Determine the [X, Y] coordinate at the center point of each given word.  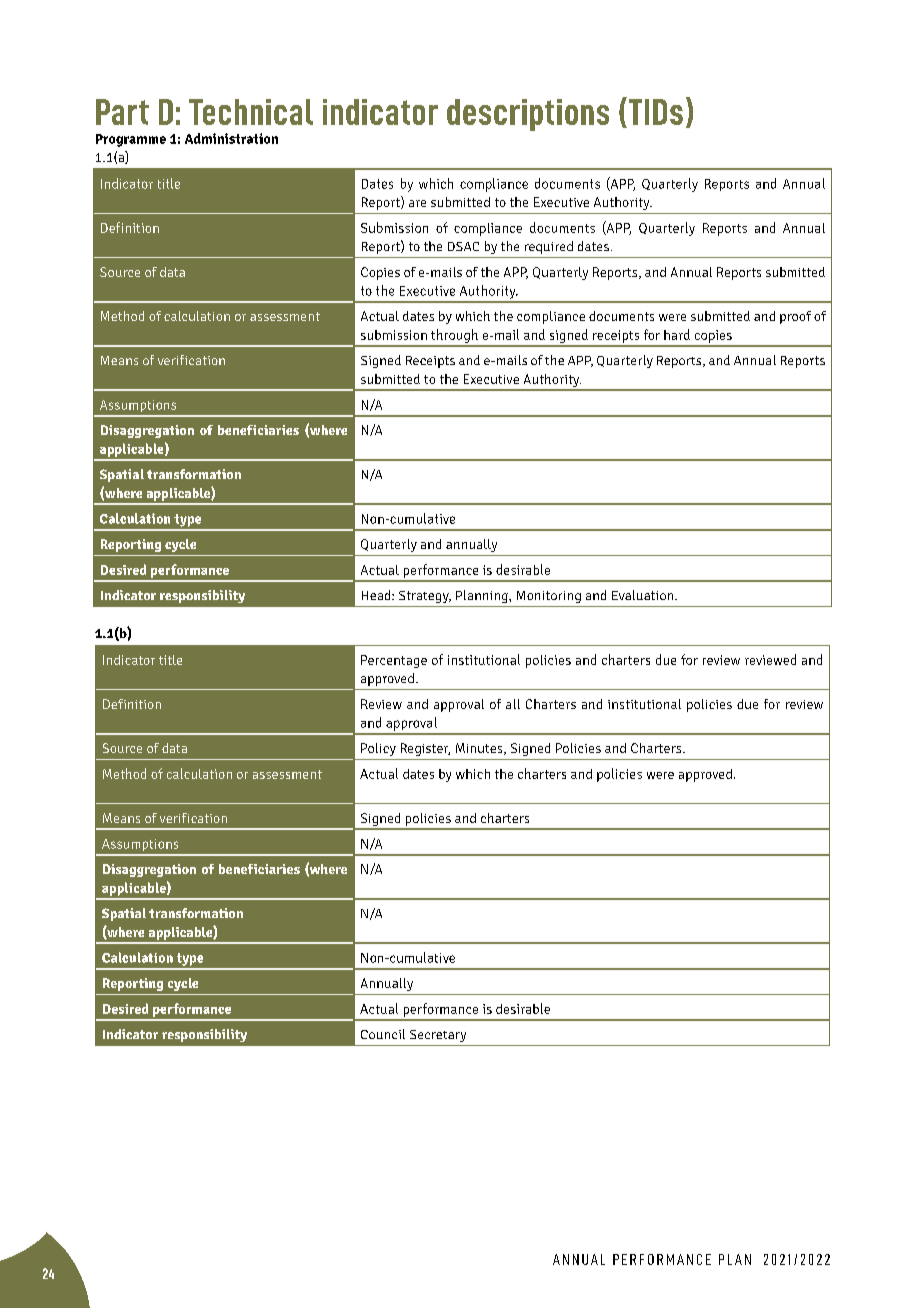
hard [677, 334]
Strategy [425, 597]
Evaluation [644, 595]
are [417, 203]
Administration [231, 138]
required [549, 247]
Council [383, 1034]
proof [795, 317]
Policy [378, 749]
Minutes [480, 749]
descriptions [528, 115]
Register [425, 749]
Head [377, 595]
